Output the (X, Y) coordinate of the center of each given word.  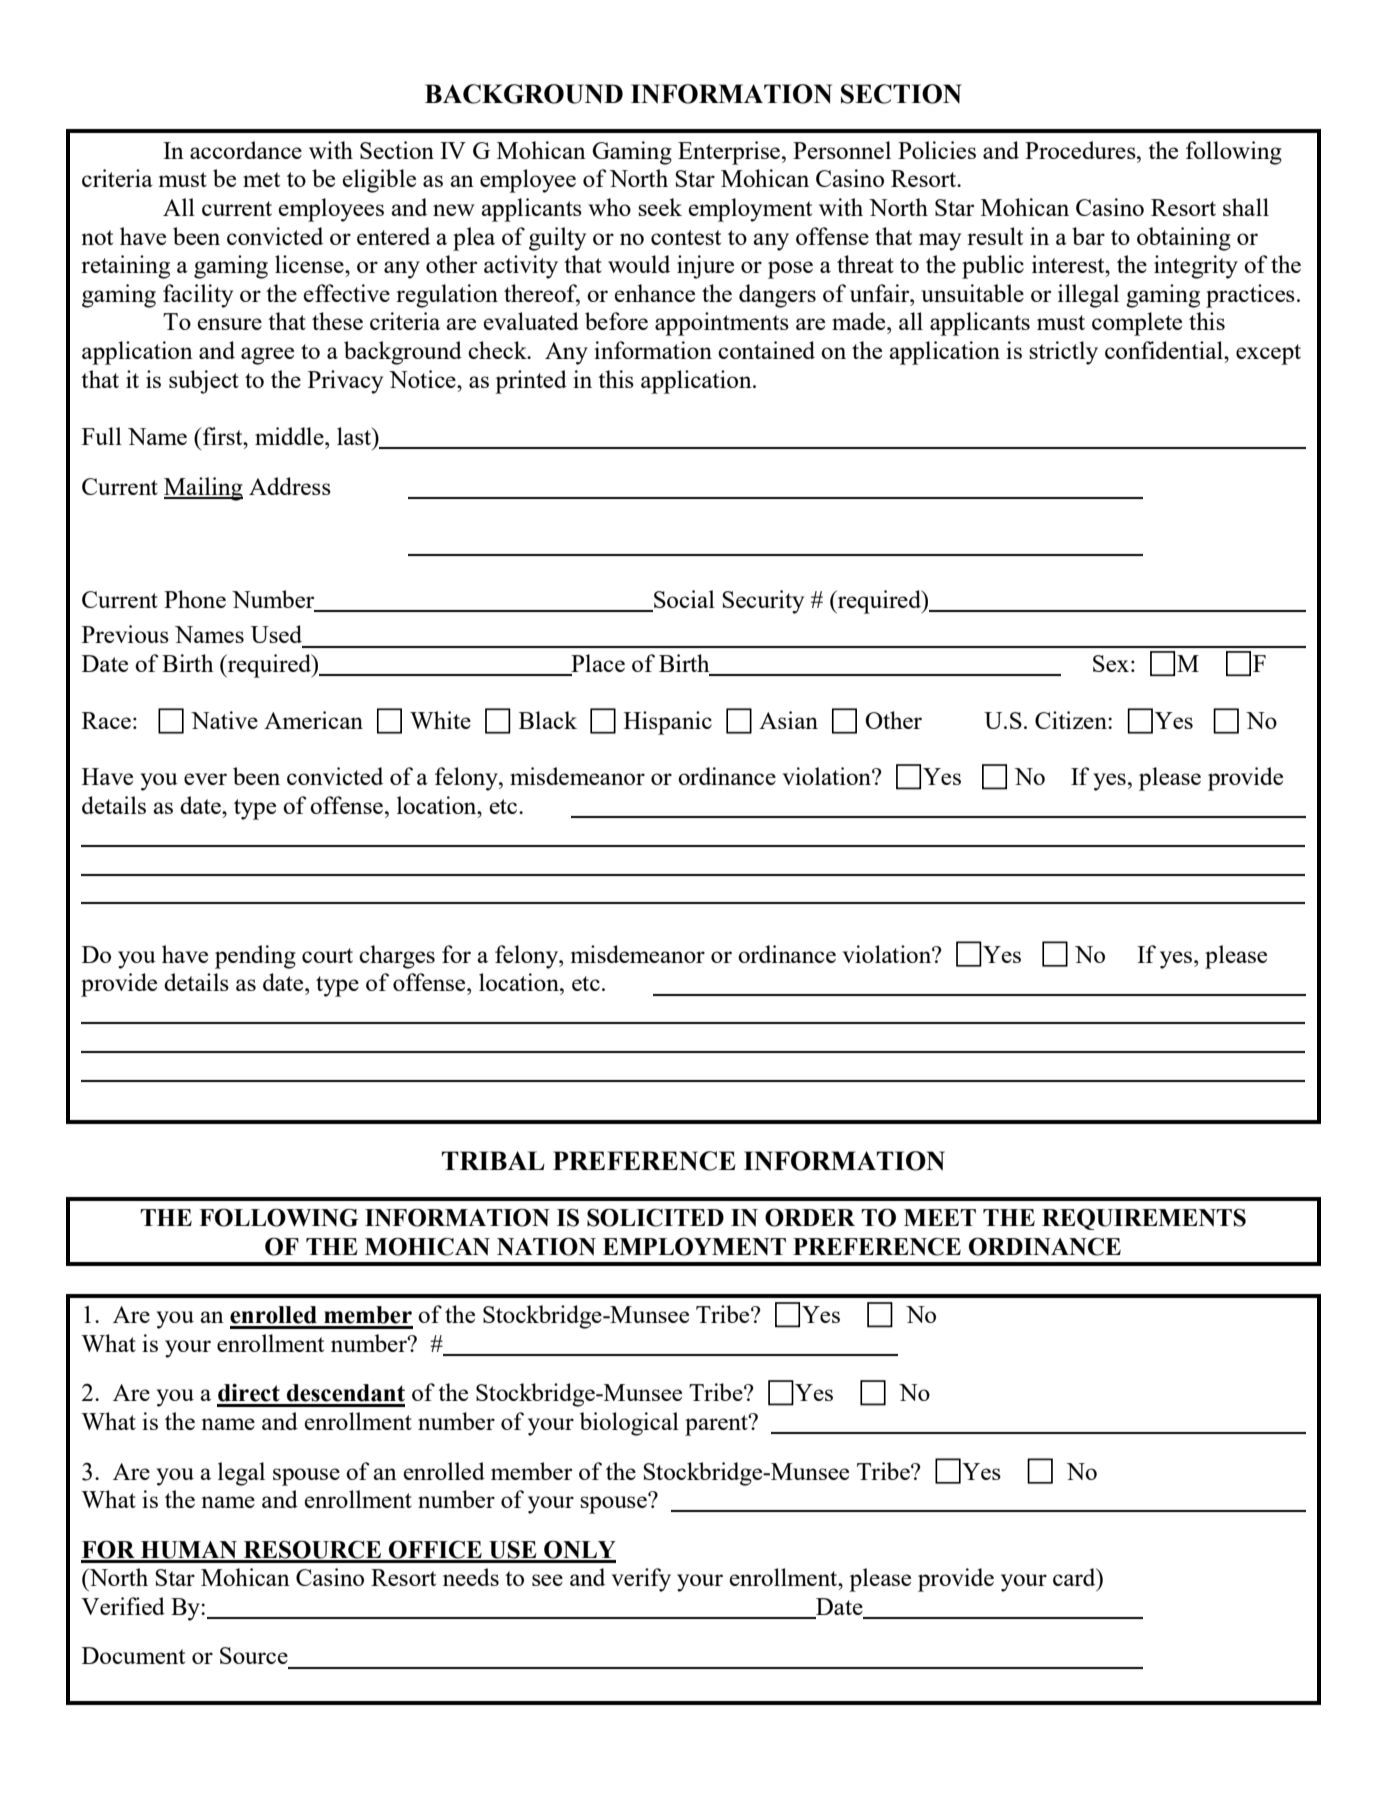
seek (660, 207)
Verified (123, 1606)
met (261, 179)
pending (255, 957)
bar (1088, 236)
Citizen (1072, 720)
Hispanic (668, 723)
